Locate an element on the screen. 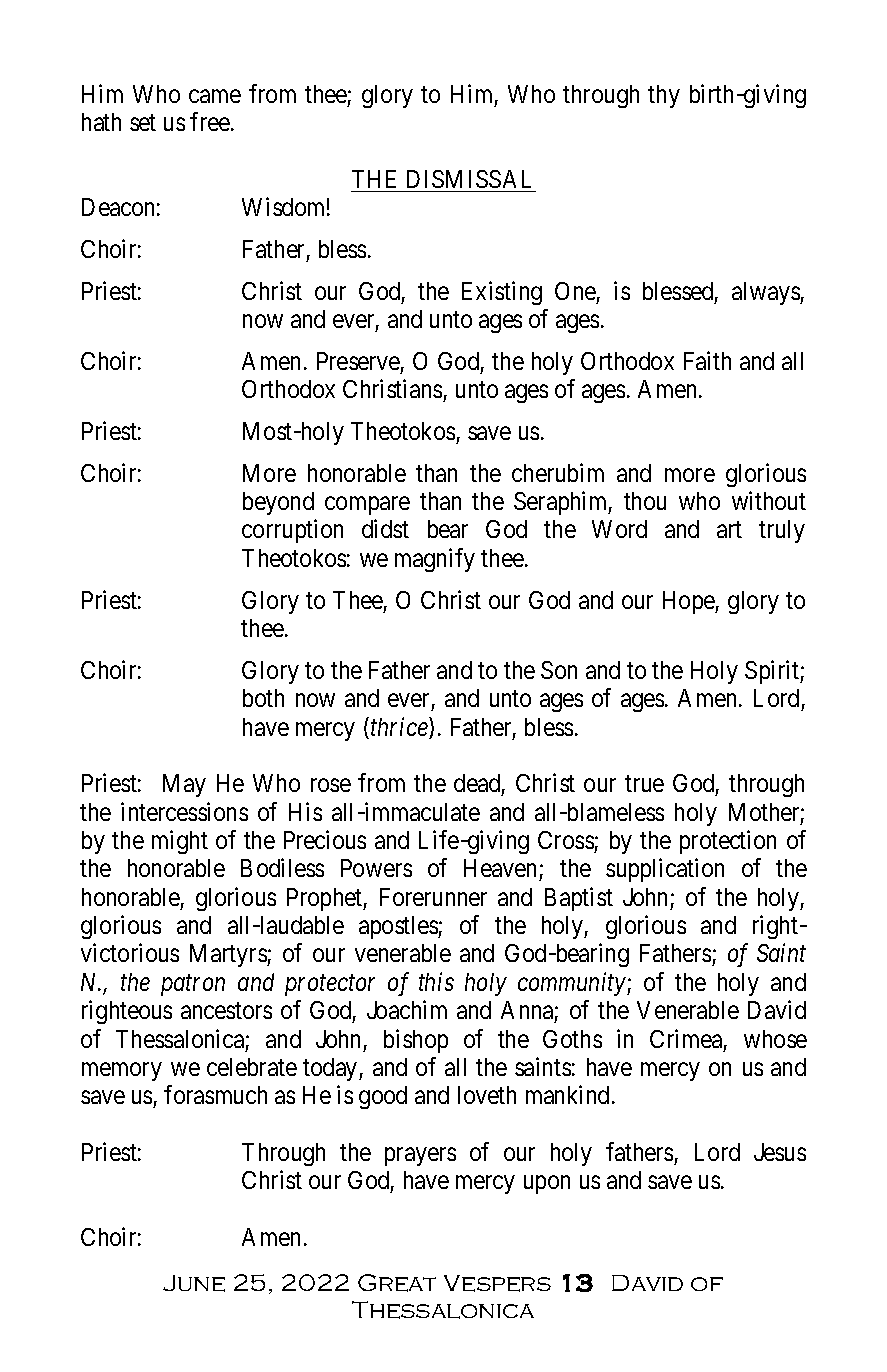 Image resolution: width=887 pixels, height=1372 pixels. Word is located at coordinates (619, 529).
